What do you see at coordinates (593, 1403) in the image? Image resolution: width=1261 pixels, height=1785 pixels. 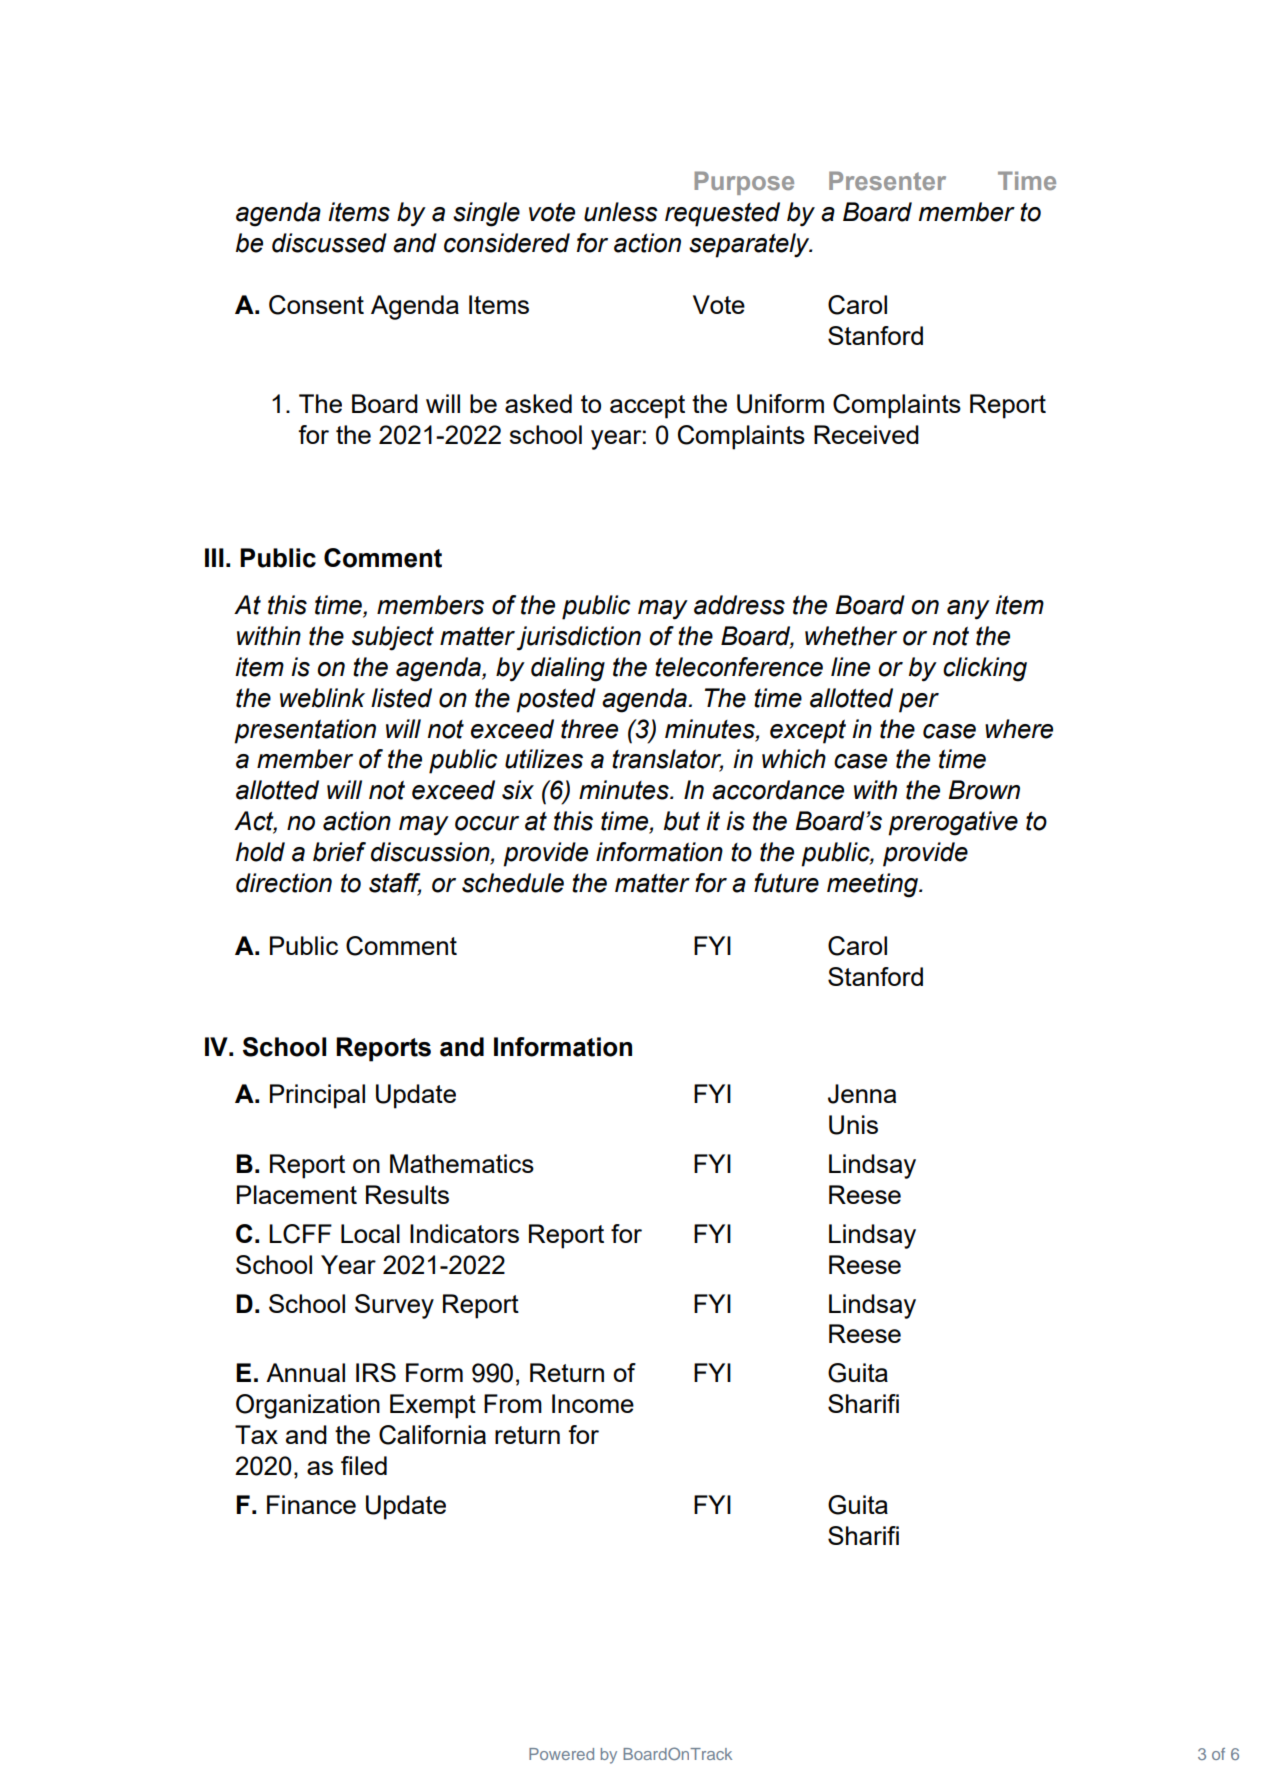 I see `Income` at bounding box center [593, 1403].
